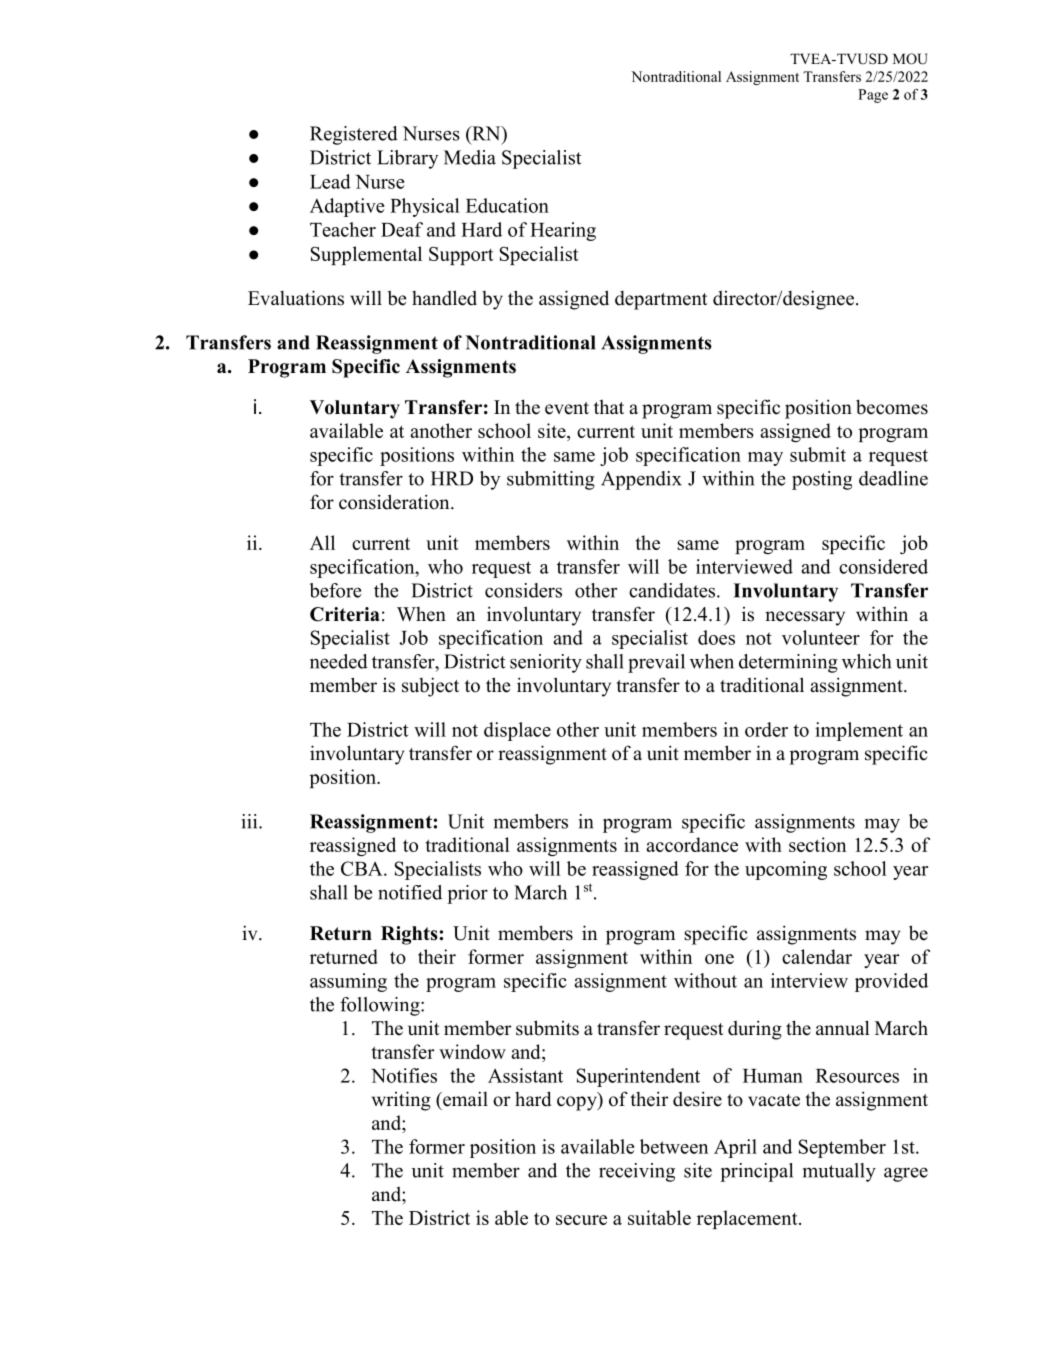 The image size is (1052, 1361). Describe the element at coordinates (401, 1101) in the screenshot. I see `writing` at that location.
